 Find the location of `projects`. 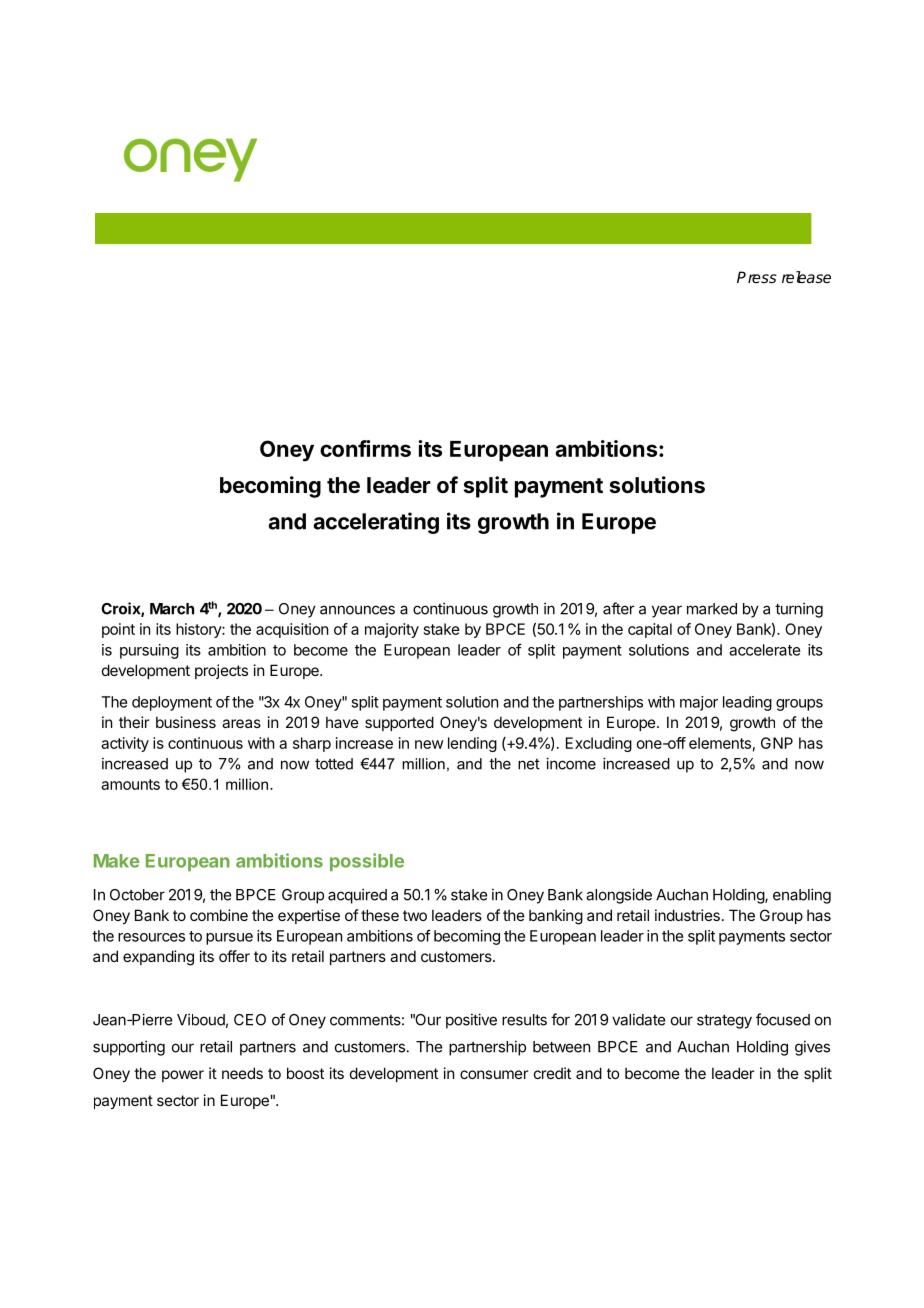

projects is located at coordinates (221, 671).
